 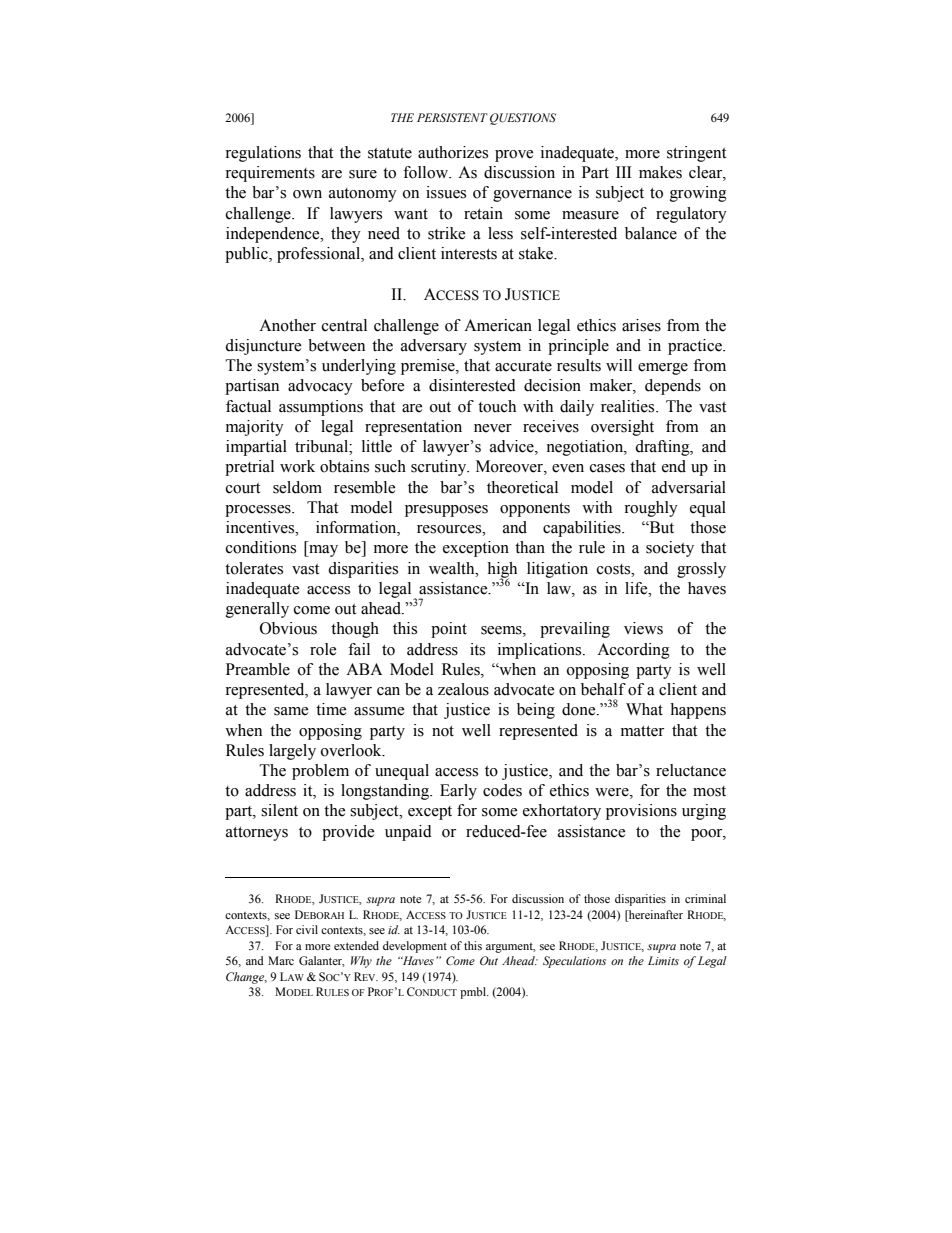 I want to click on development, so click(x=415, y=947).
